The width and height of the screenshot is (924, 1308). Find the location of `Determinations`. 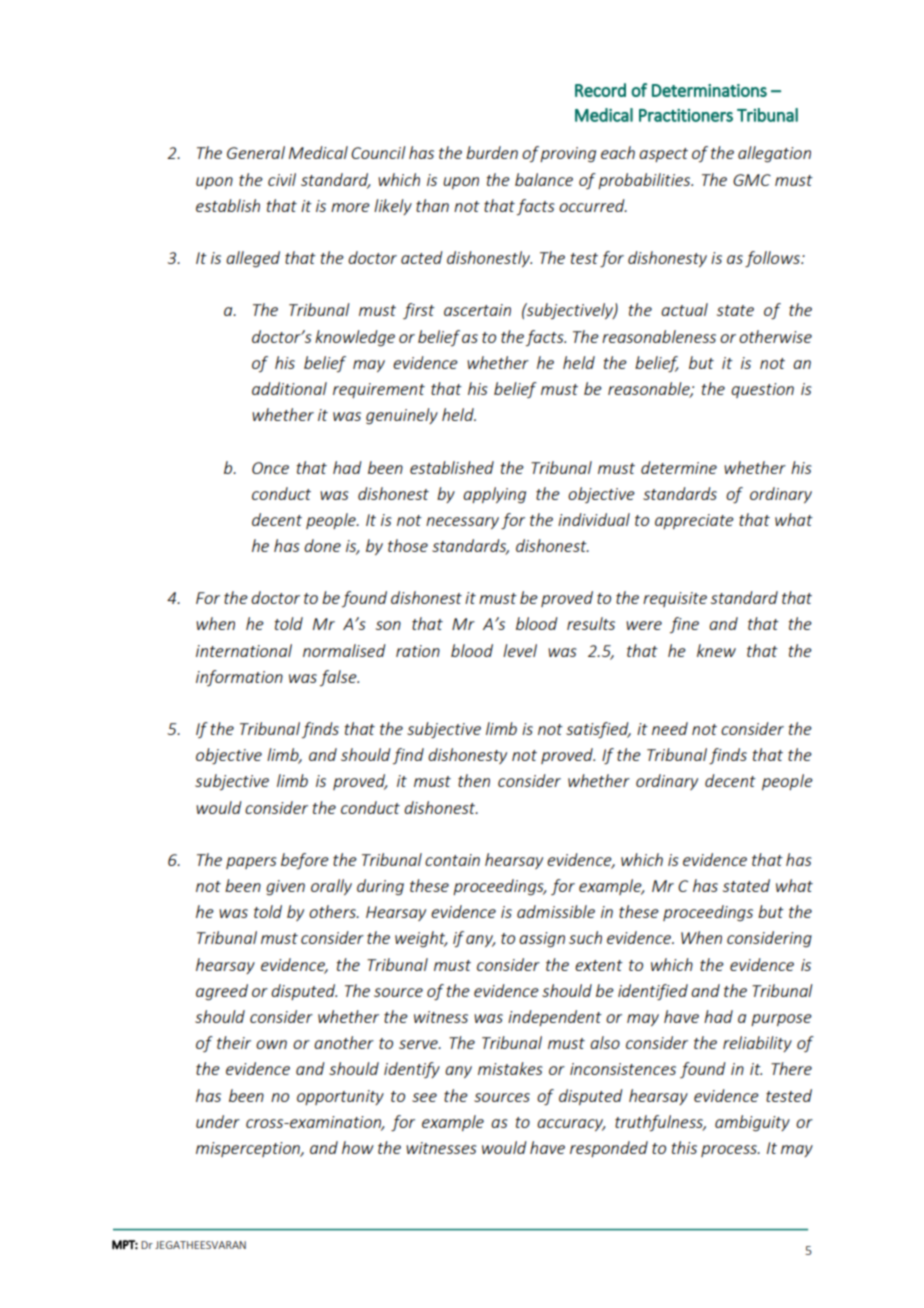

Determinations is located at coordinates (709, 90).
